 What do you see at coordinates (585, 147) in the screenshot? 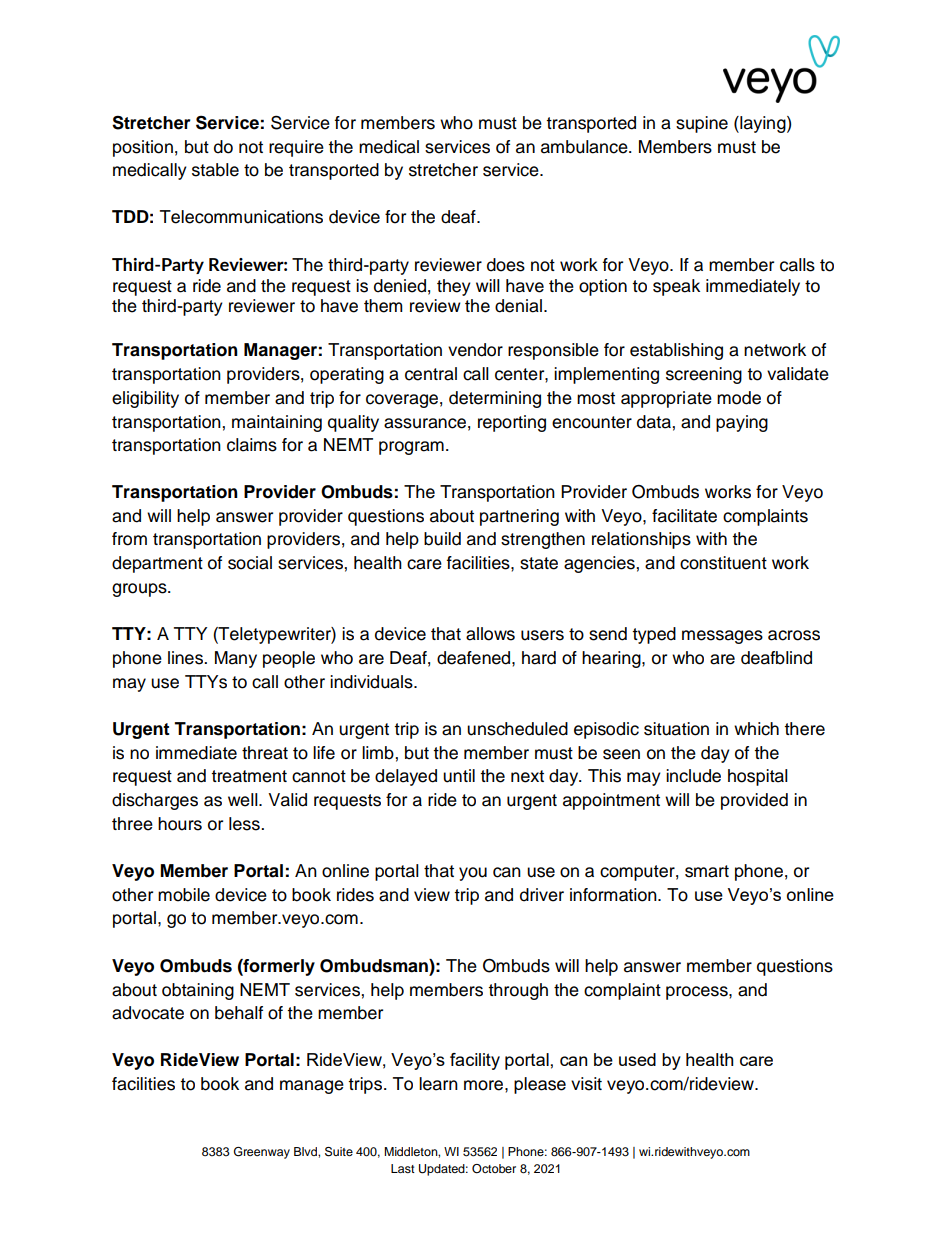
I see `ambulance` at bounding box center [585, 147].
